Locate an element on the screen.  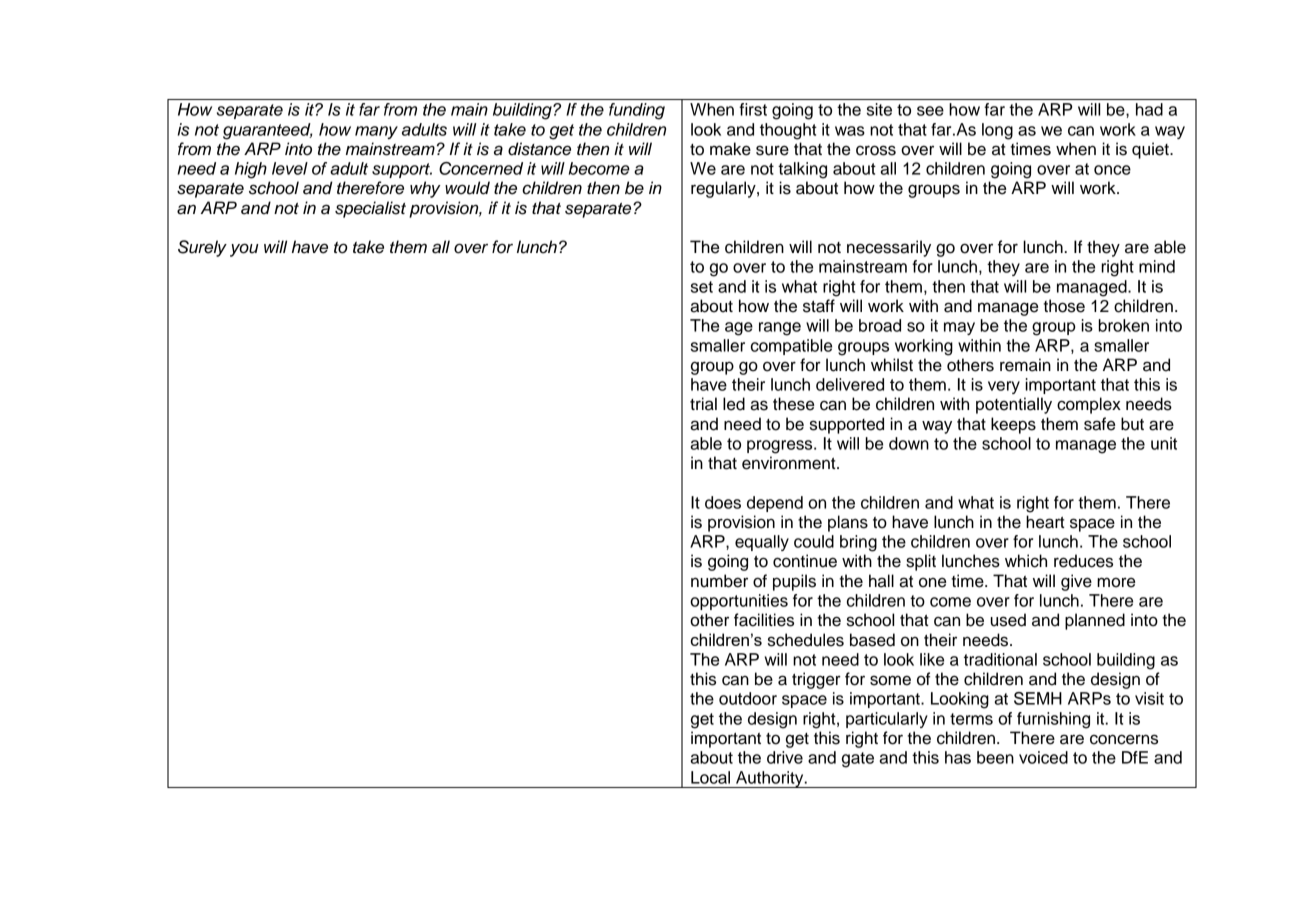
many is located at coordinates (376, 132).
